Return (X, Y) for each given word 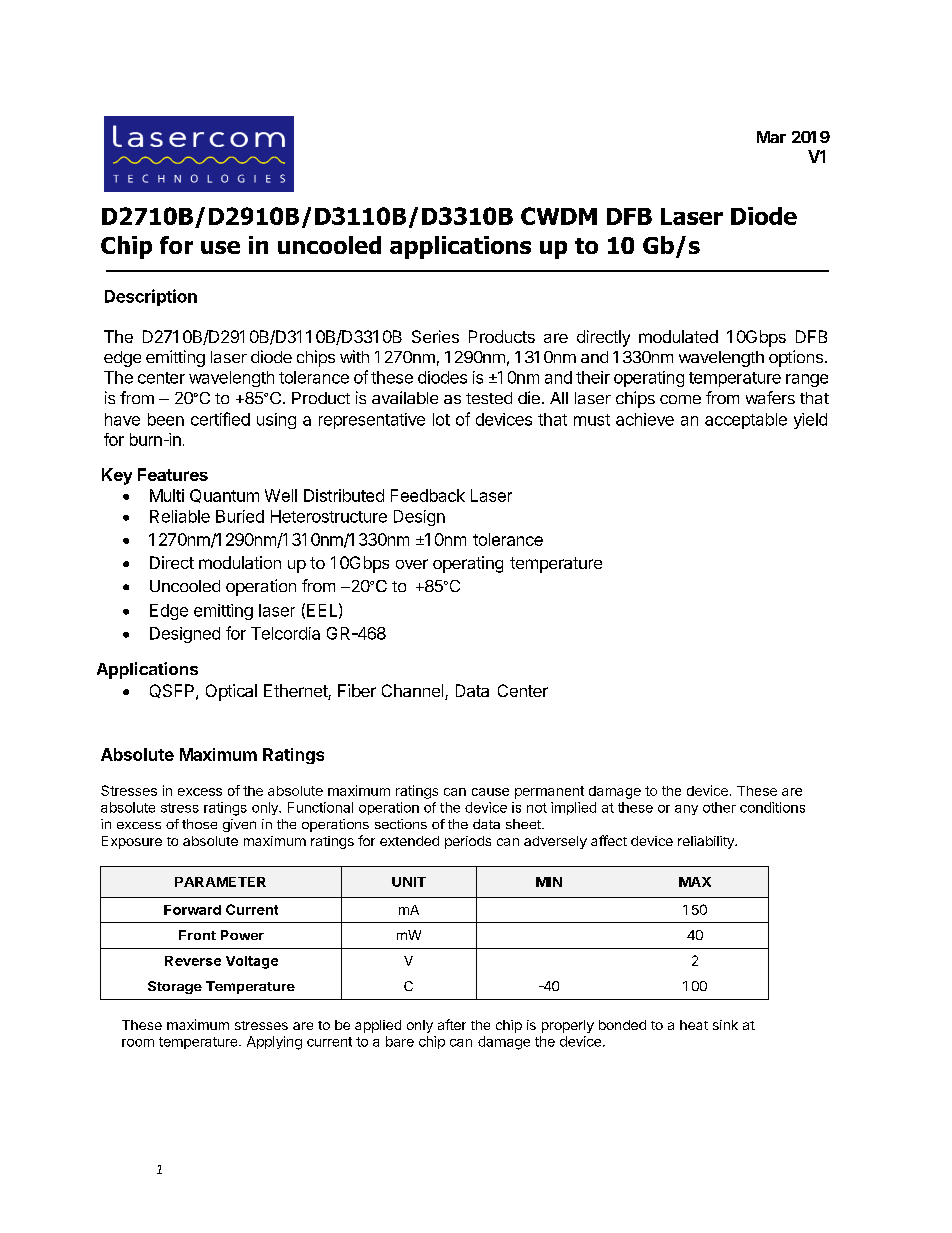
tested (489, 398)
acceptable (746, 421)
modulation (240, 562)
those (199, 824)
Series (435, 336)
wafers (770, 397)
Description (151, 297)
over (412, 564)
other (719, 807)
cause (490, 792)
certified (220, 419)
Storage (175, 987)
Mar (771, 137)
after (452, 1024)
